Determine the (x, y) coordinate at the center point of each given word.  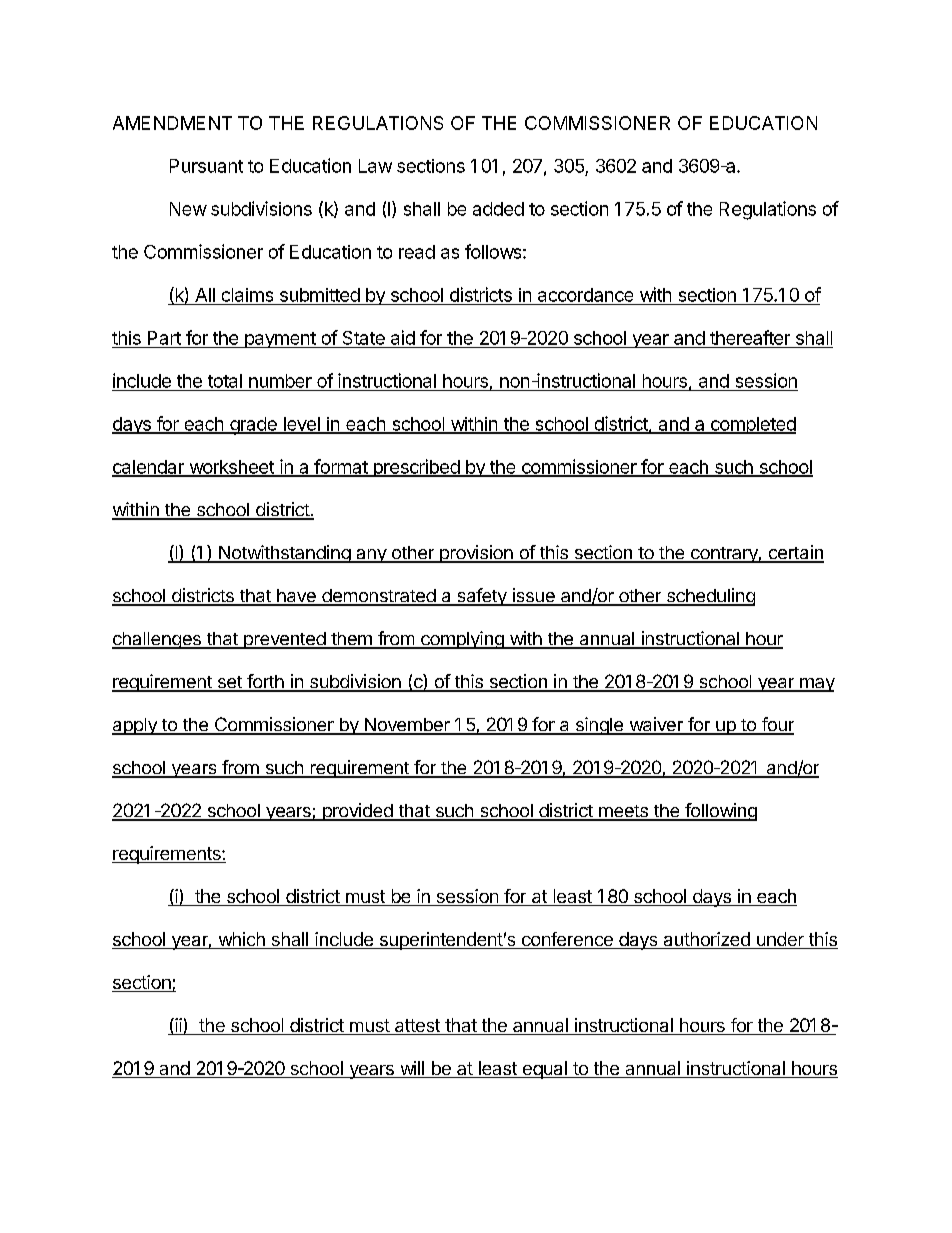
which (241, 940)
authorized (706, 940)
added (498, 209)
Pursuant (206, 166)
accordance (585, 295)
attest (417, 1027)
